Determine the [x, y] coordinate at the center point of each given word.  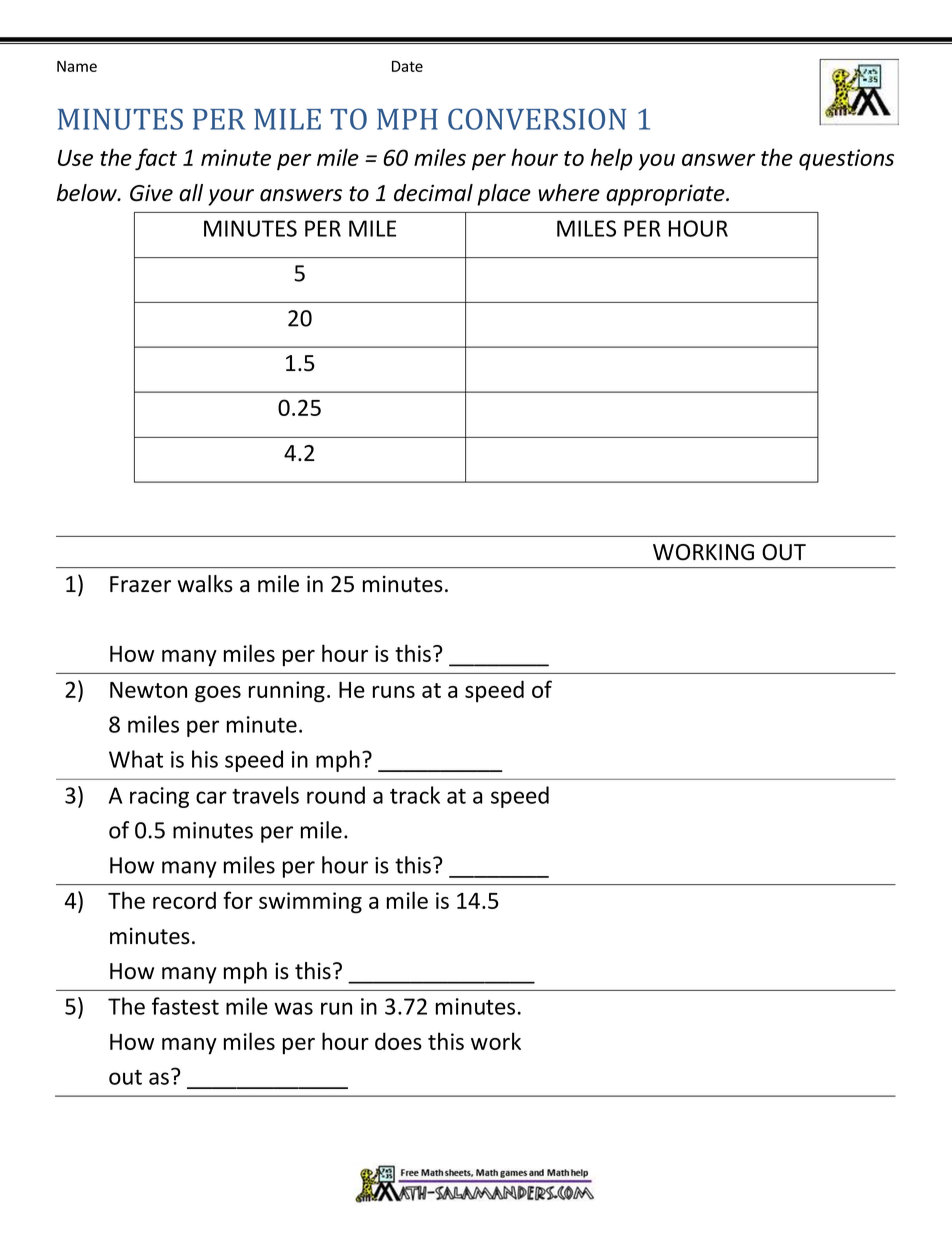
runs [394, 692]
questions [846, 160]
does [398, 1041]
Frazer [140, 584]
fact [156, 159]
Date [407, 66]
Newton [148, 690]
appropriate [666, 195]
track [415, 795]
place [504, 195]
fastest [185, 1006]
